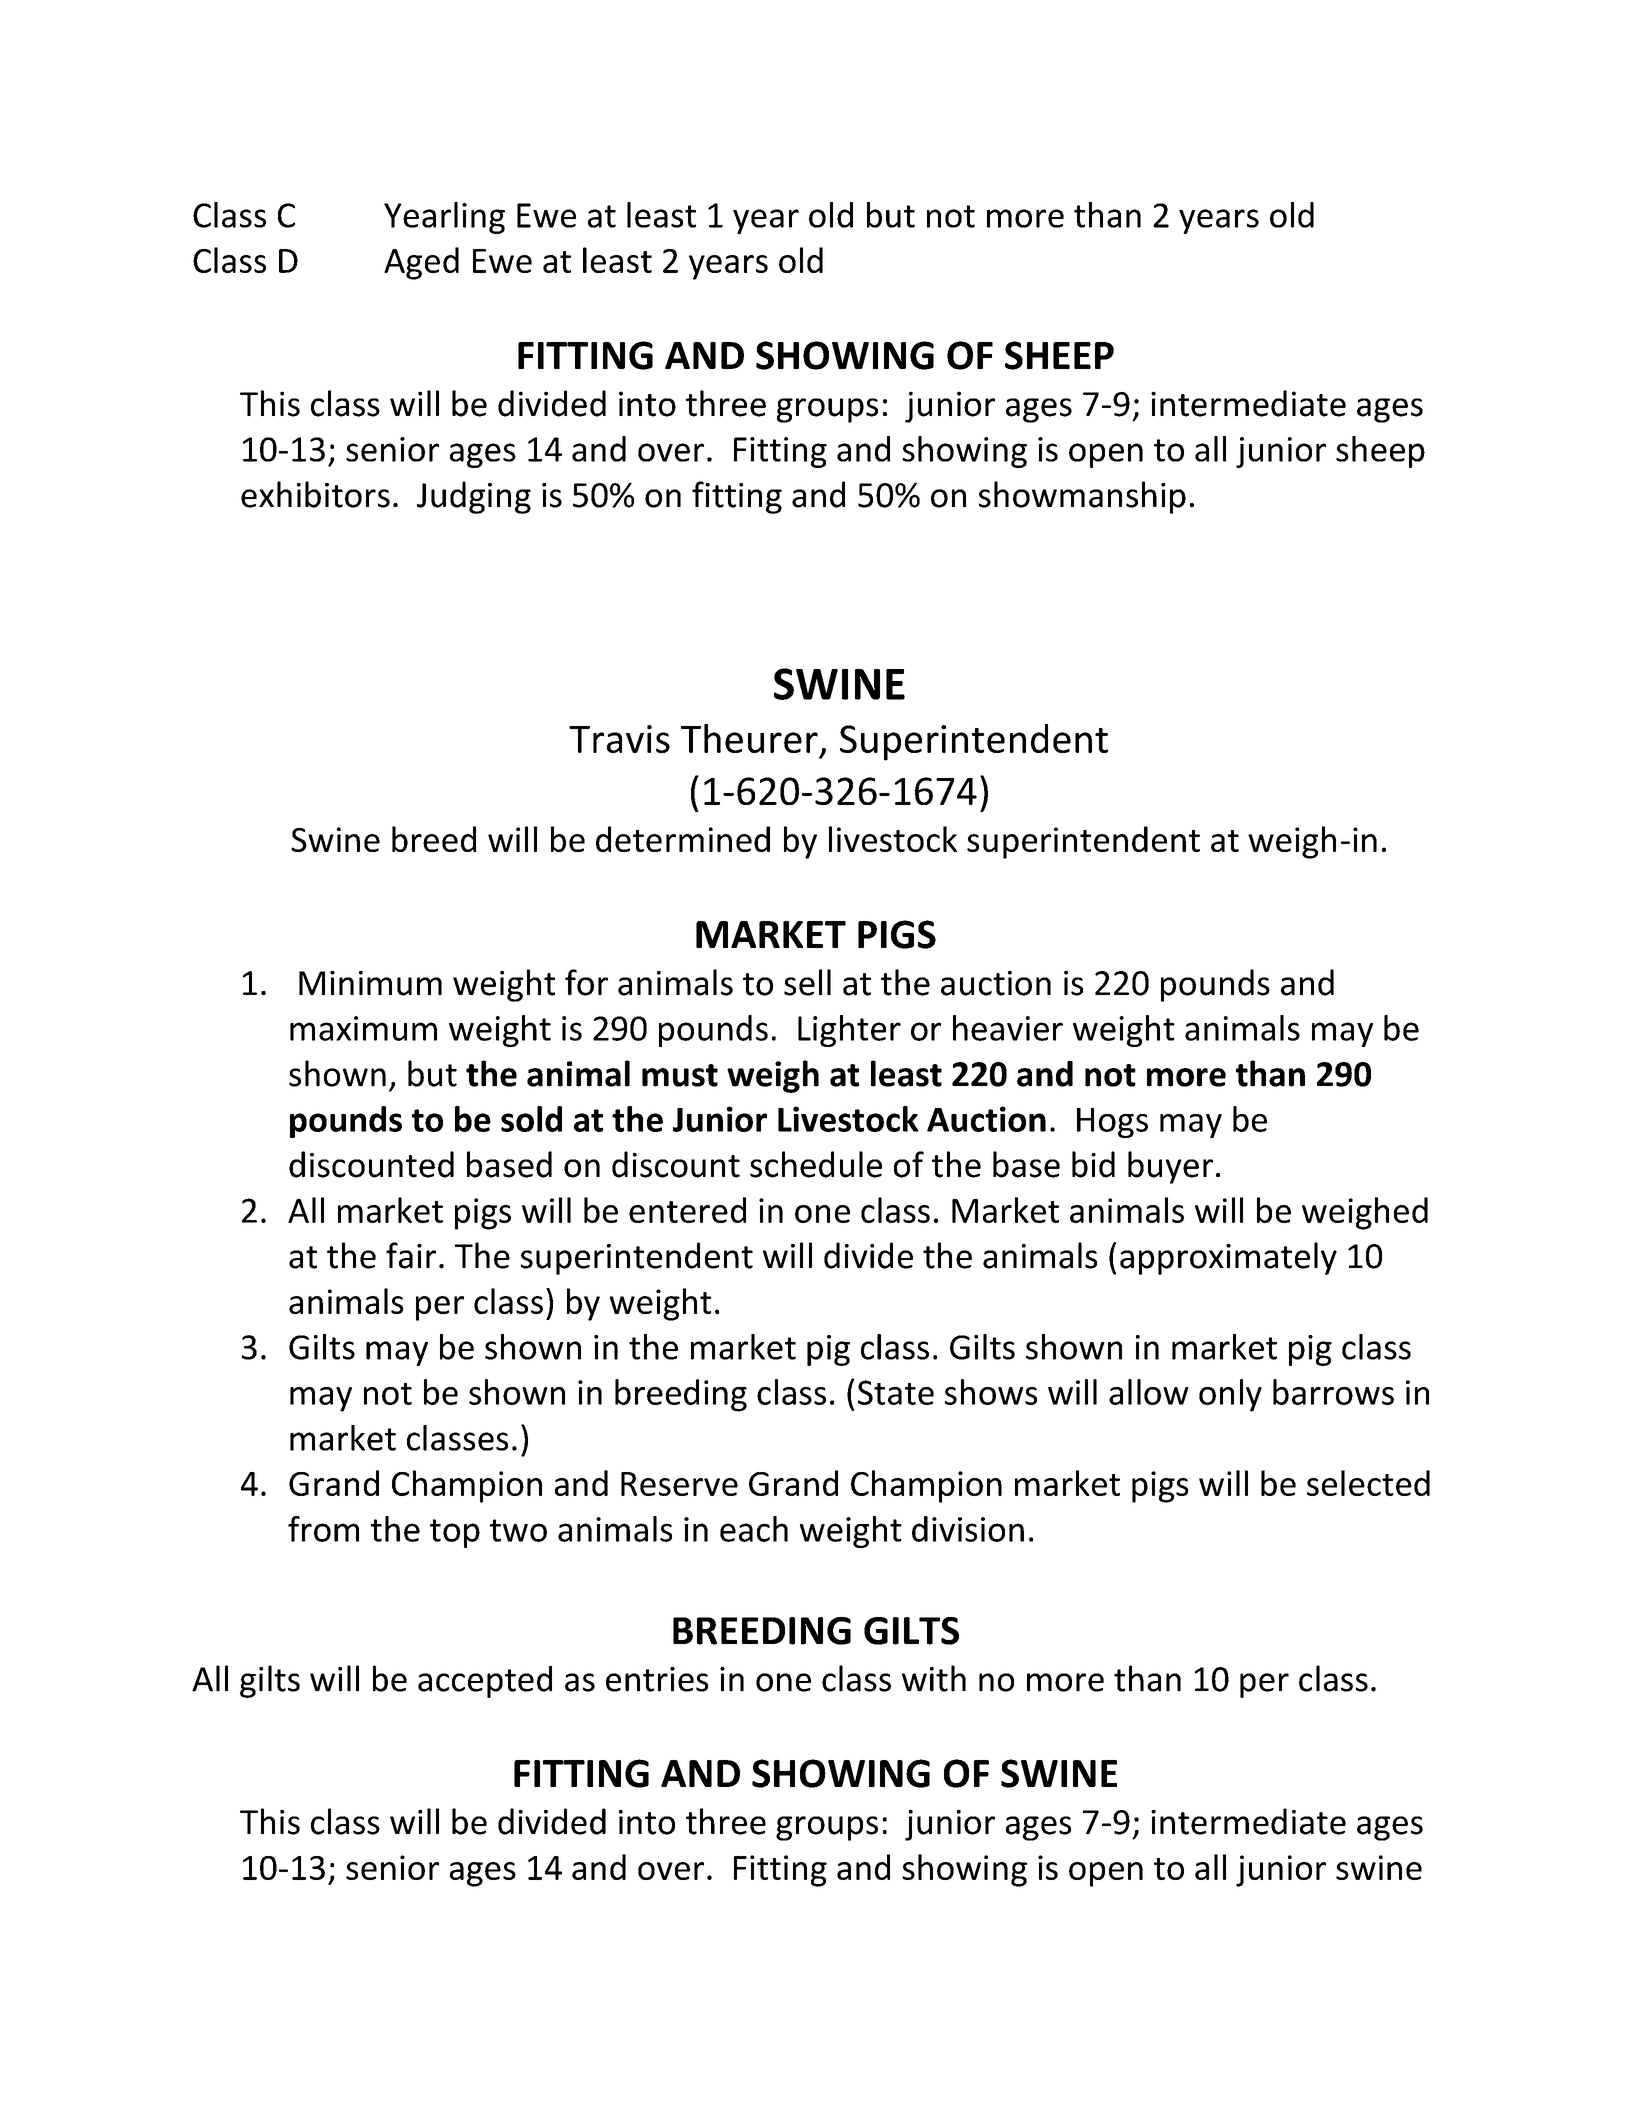  I want to click on showmanship, so click(1082, 497).
